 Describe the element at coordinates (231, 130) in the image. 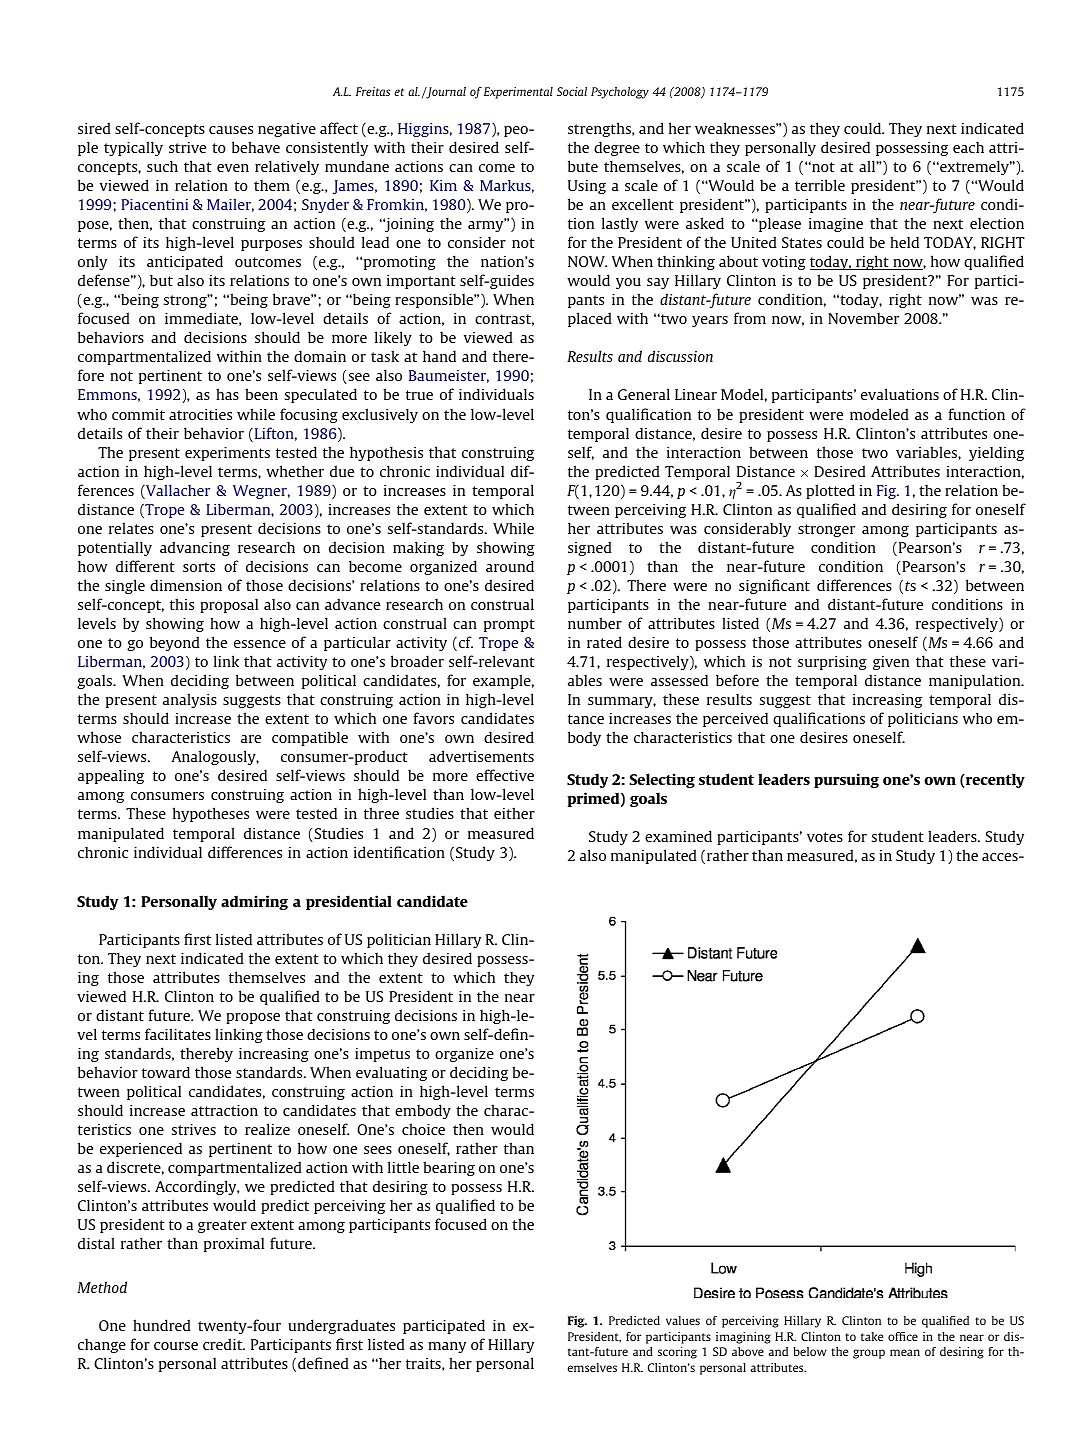

I see `causes` at that location.
